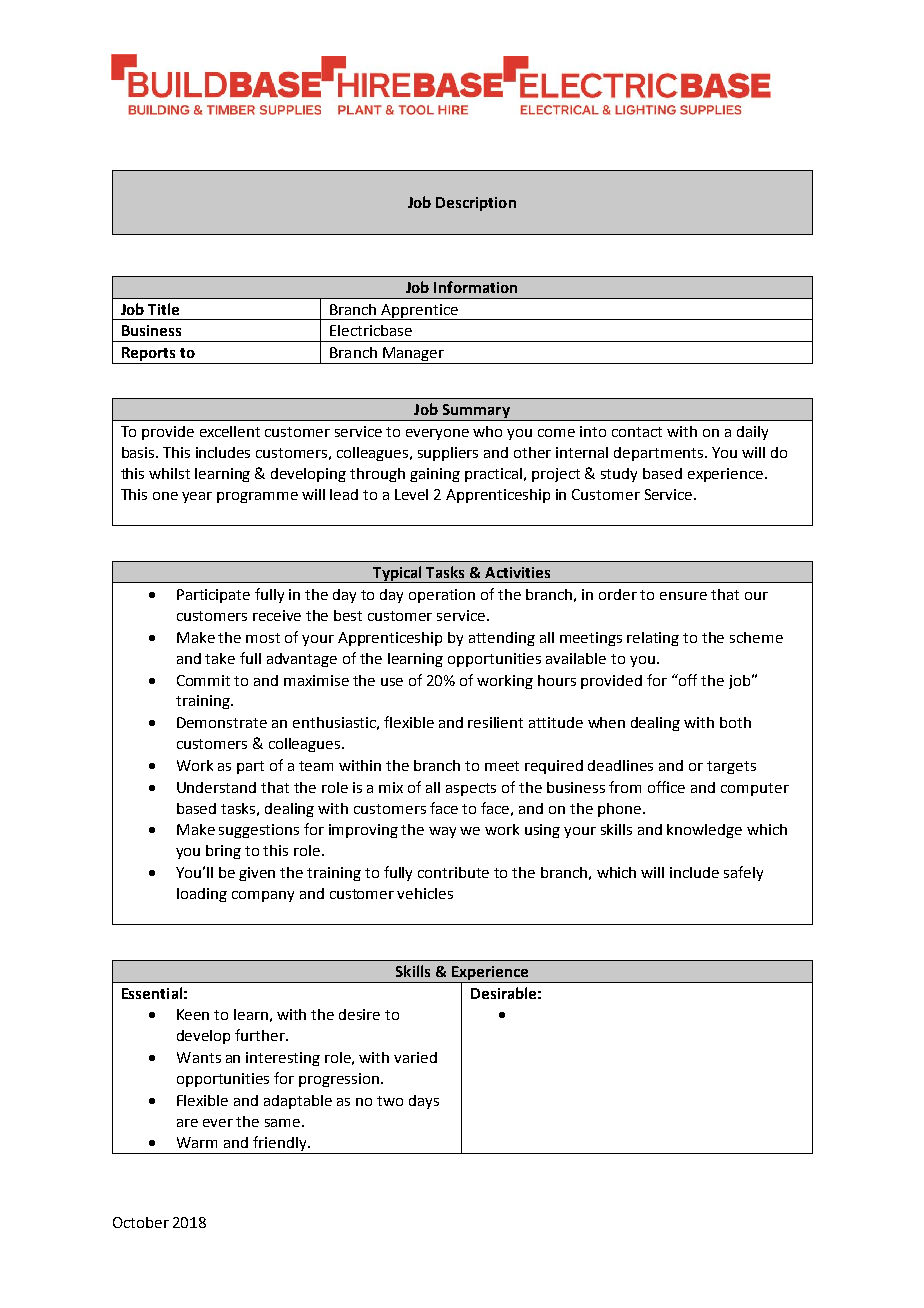 This document has height=1308, width=924. I want to click on Warm, so click(197, 1142).
